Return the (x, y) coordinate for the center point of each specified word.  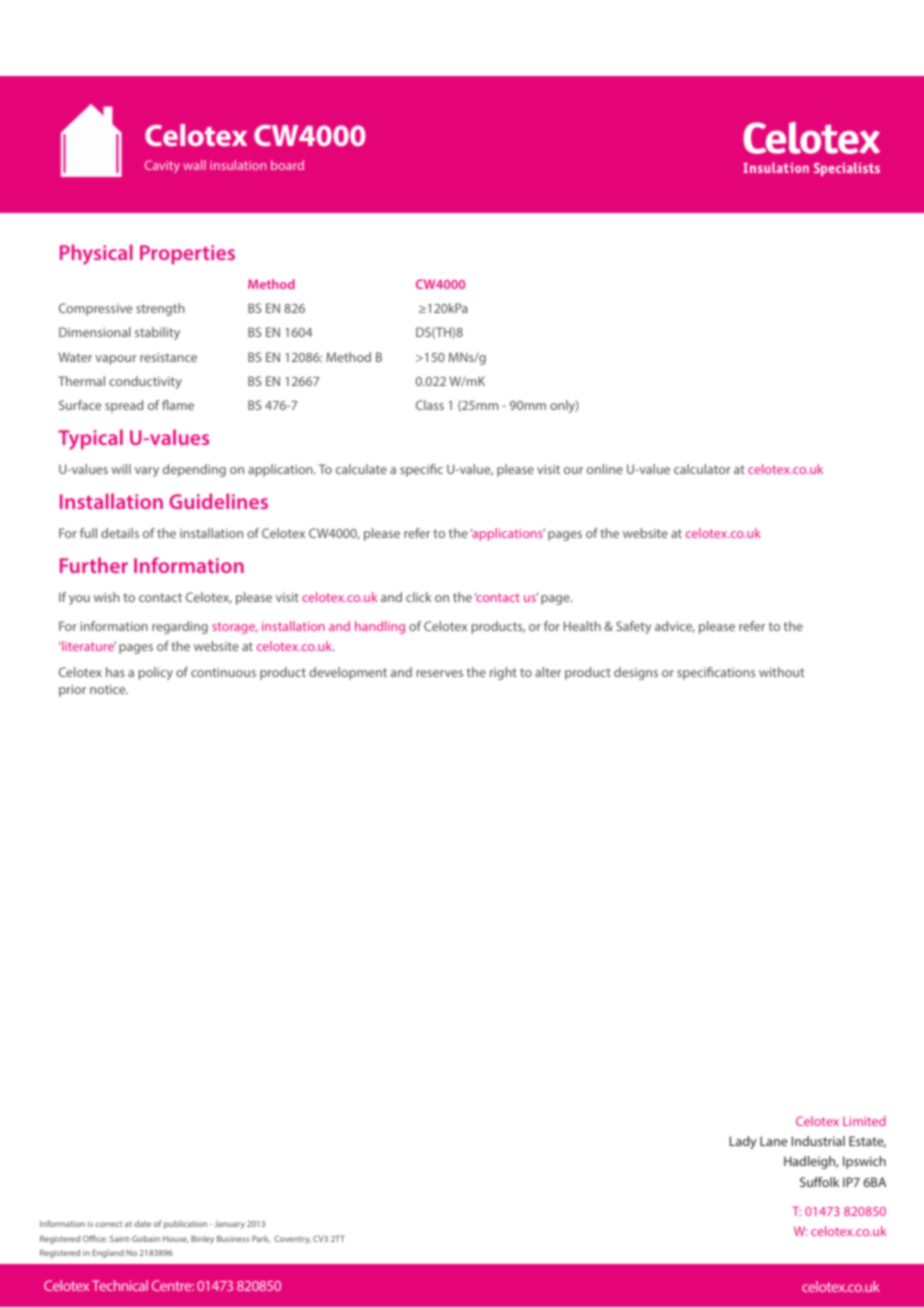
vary (147, 472)
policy (156, 673)
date (142, 1223)
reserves (440, 673)
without (781, 672)
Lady (743, 1142)
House (175, 1239)
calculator (702, 469)
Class (430, 405)
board (287, 165)
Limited (864, 1121)
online (605, 469)
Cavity (162, 166)
